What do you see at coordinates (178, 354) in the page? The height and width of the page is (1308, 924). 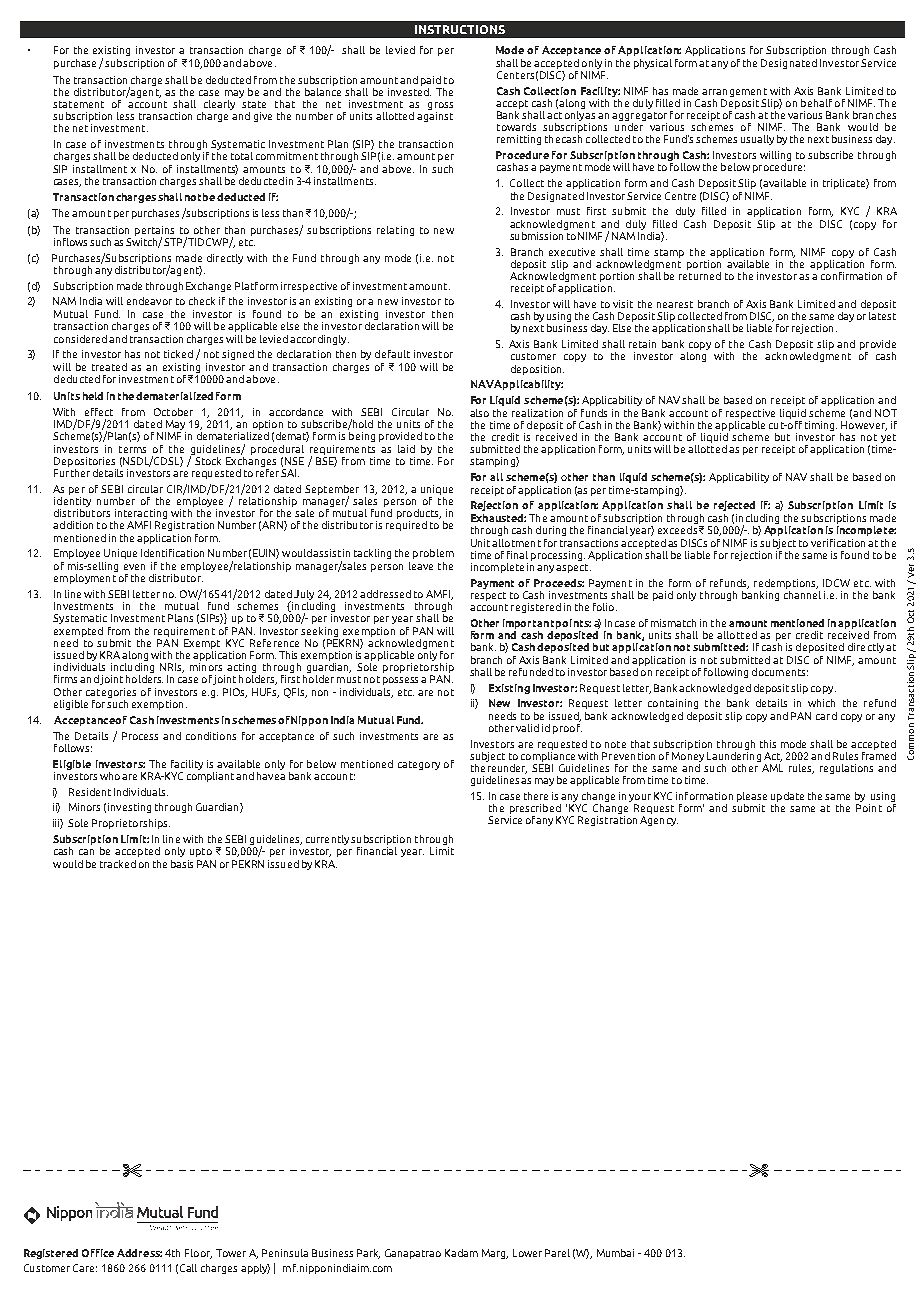 I see `ticked` at bounding box center [178, 354].
